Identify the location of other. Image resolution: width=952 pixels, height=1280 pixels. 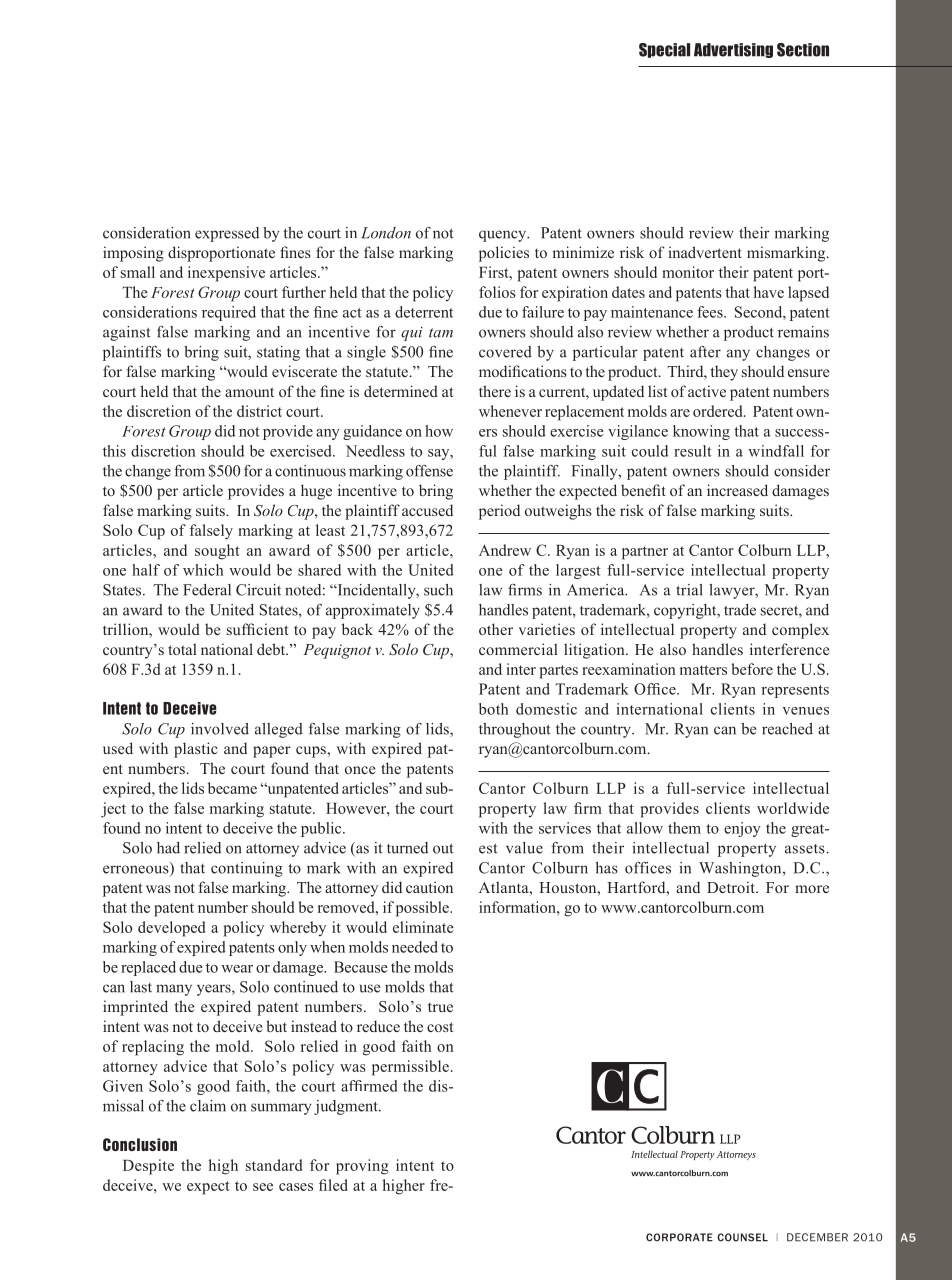
(496, 629).
